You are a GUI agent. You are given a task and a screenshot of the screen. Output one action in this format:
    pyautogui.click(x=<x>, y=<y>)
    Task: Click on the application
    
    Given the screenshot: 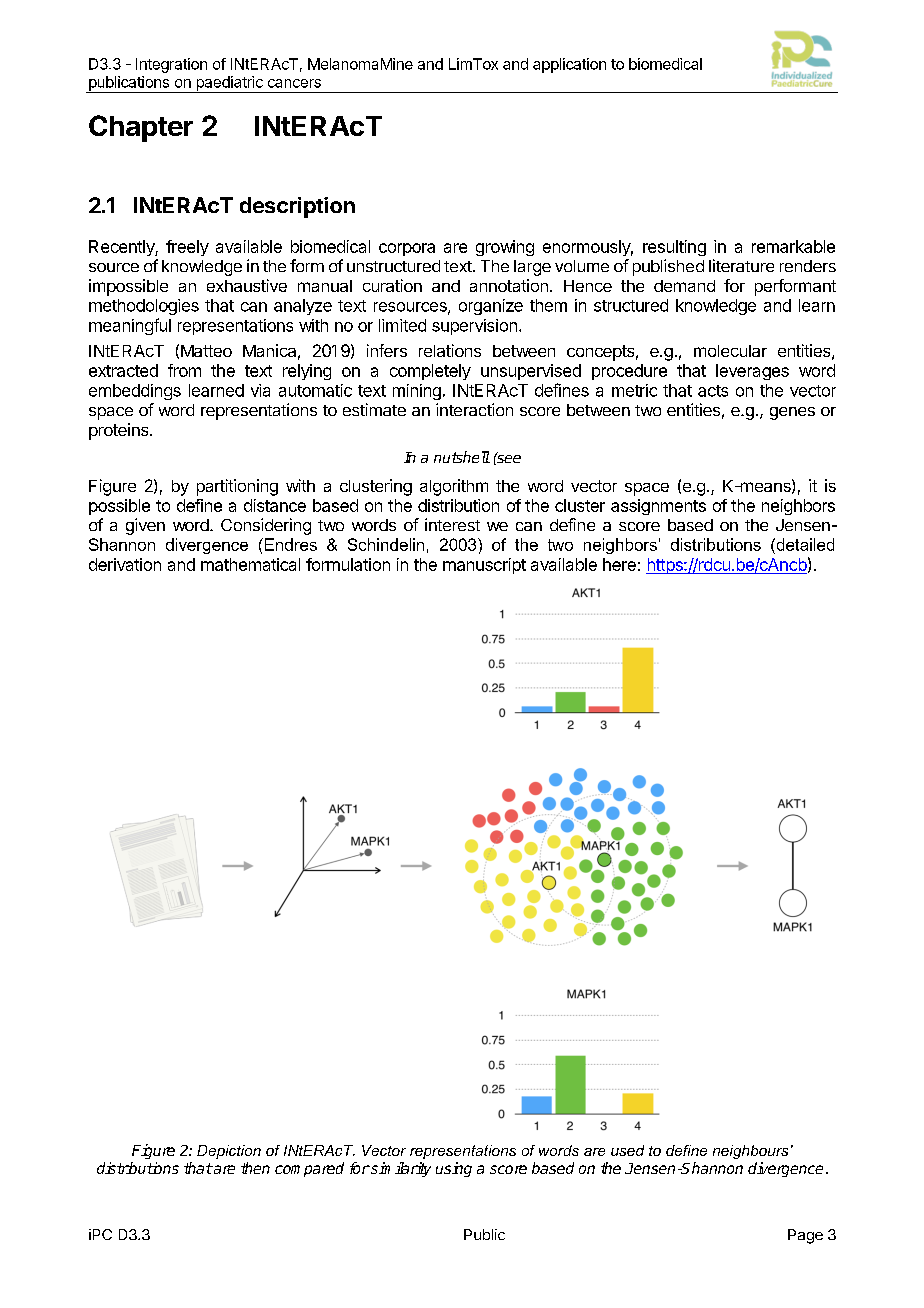 What is the action you would take?
    pyautogui.click(x=569, y=65)
